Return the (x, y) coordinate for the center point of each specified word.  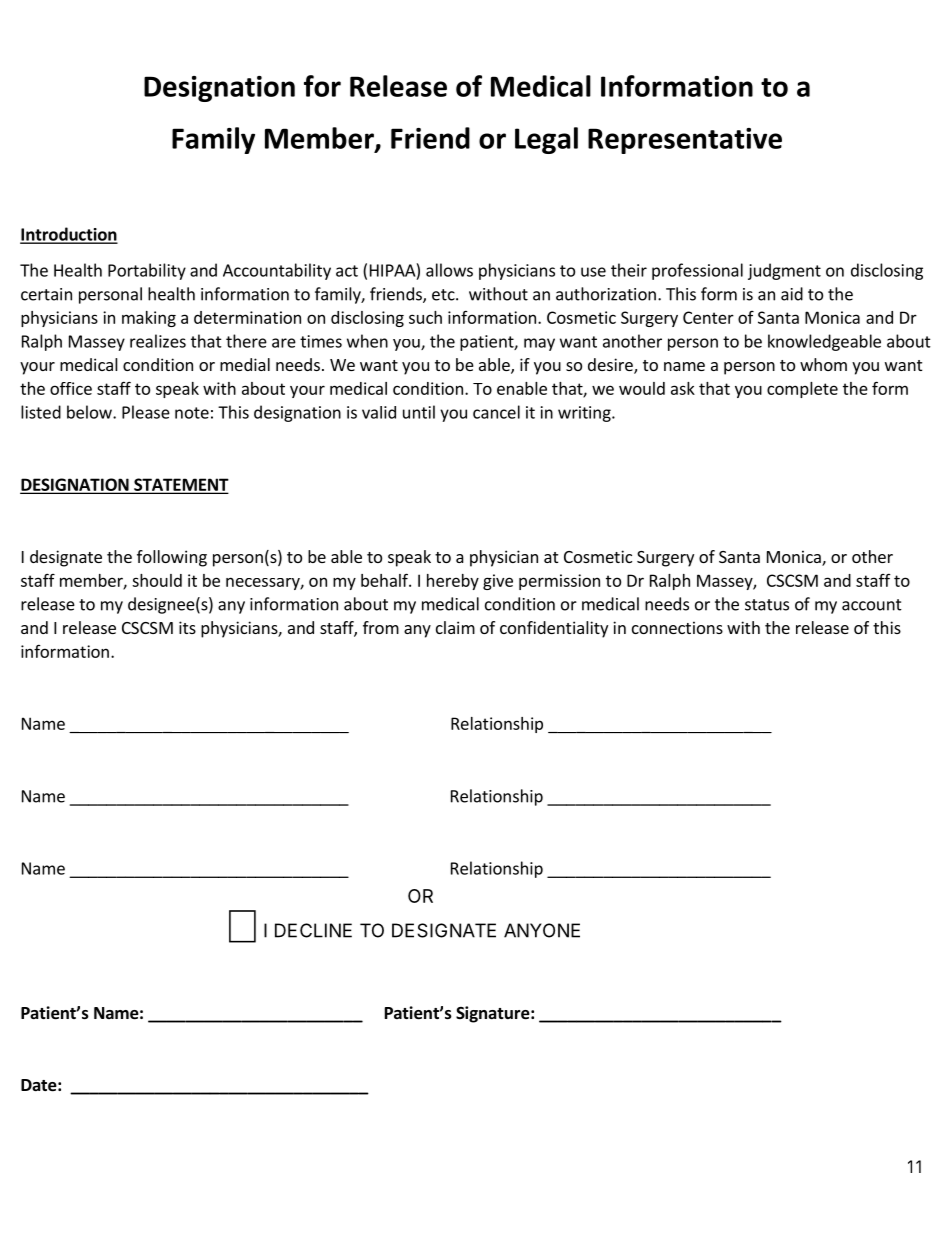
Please (146, 412)
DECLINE (313, 930)
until (419, 412)
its (187, 627)
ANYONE (542, 930)
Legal (546, 140)
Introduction (69, 235)
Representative (685, 141)
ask (683, 388)
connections (677, 627)
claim (455, 627)
